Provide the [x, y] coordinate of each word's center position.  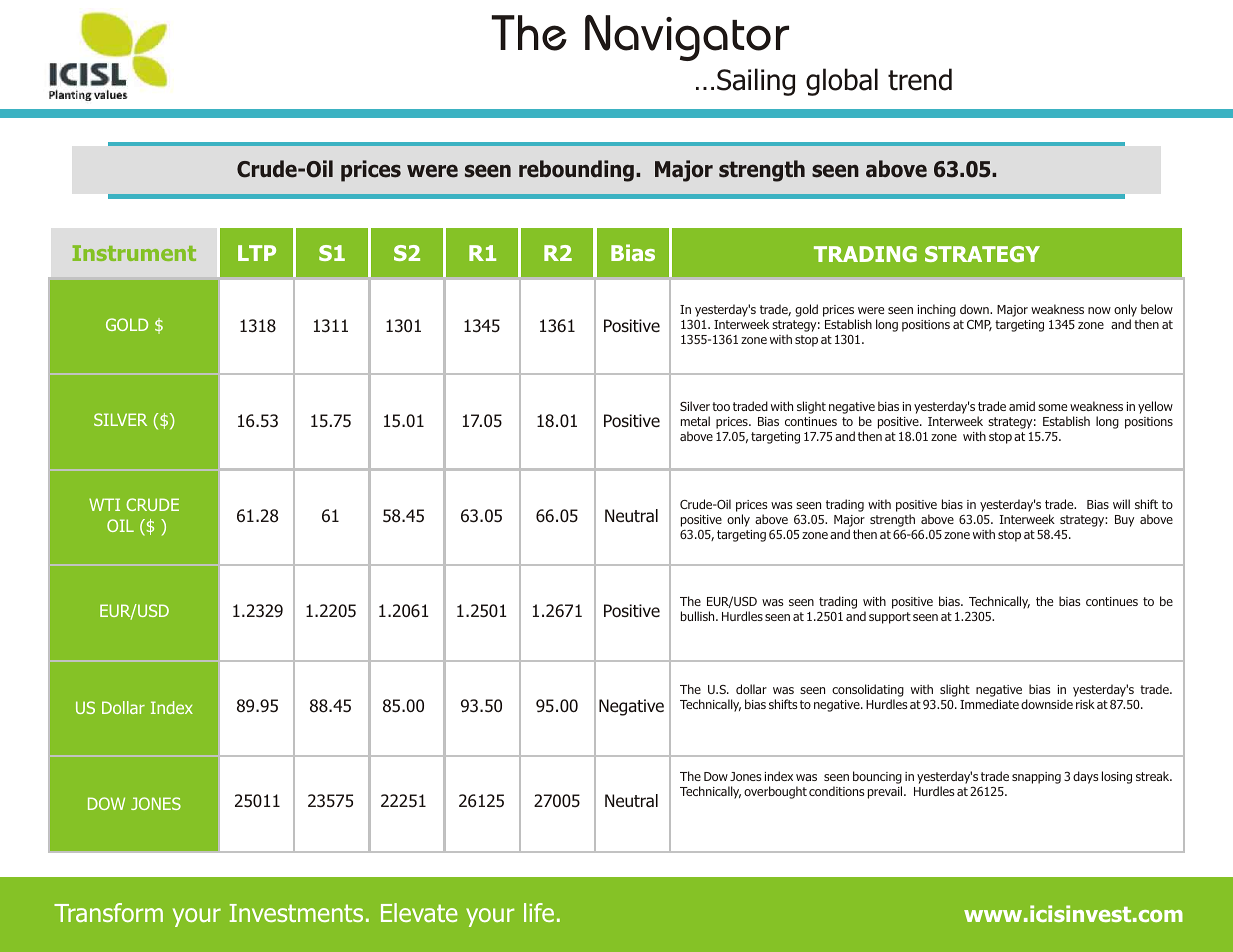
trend [920, 79]
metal [695, 421]
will [1121, 504]
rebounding [576, 171]
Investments [296, 913]
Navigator [687, 38]
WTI [104, 504]
